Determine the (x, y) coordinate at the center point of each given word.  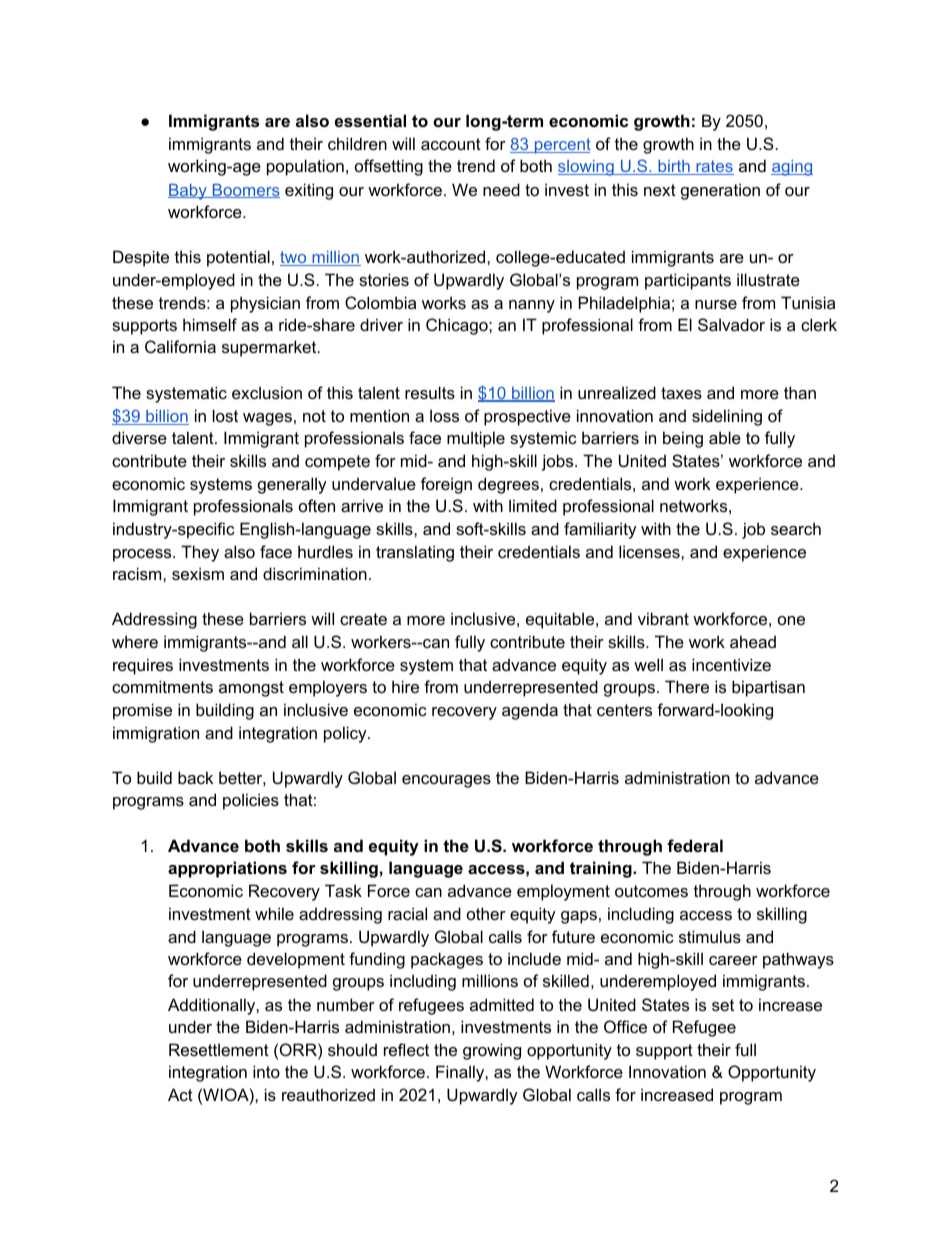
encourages (446, 781)
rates (714, 167)
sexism (198, 573)
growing (492, 1051)
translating (415, 553)
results (430, 392)
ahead (753, 641)
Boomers (245, 191)
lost (225, 415)
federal (695, 845)
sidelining (727, 417)
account (451, 144)
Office (625, 1026)
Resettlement (219, 1049)
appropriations (227, 869)
